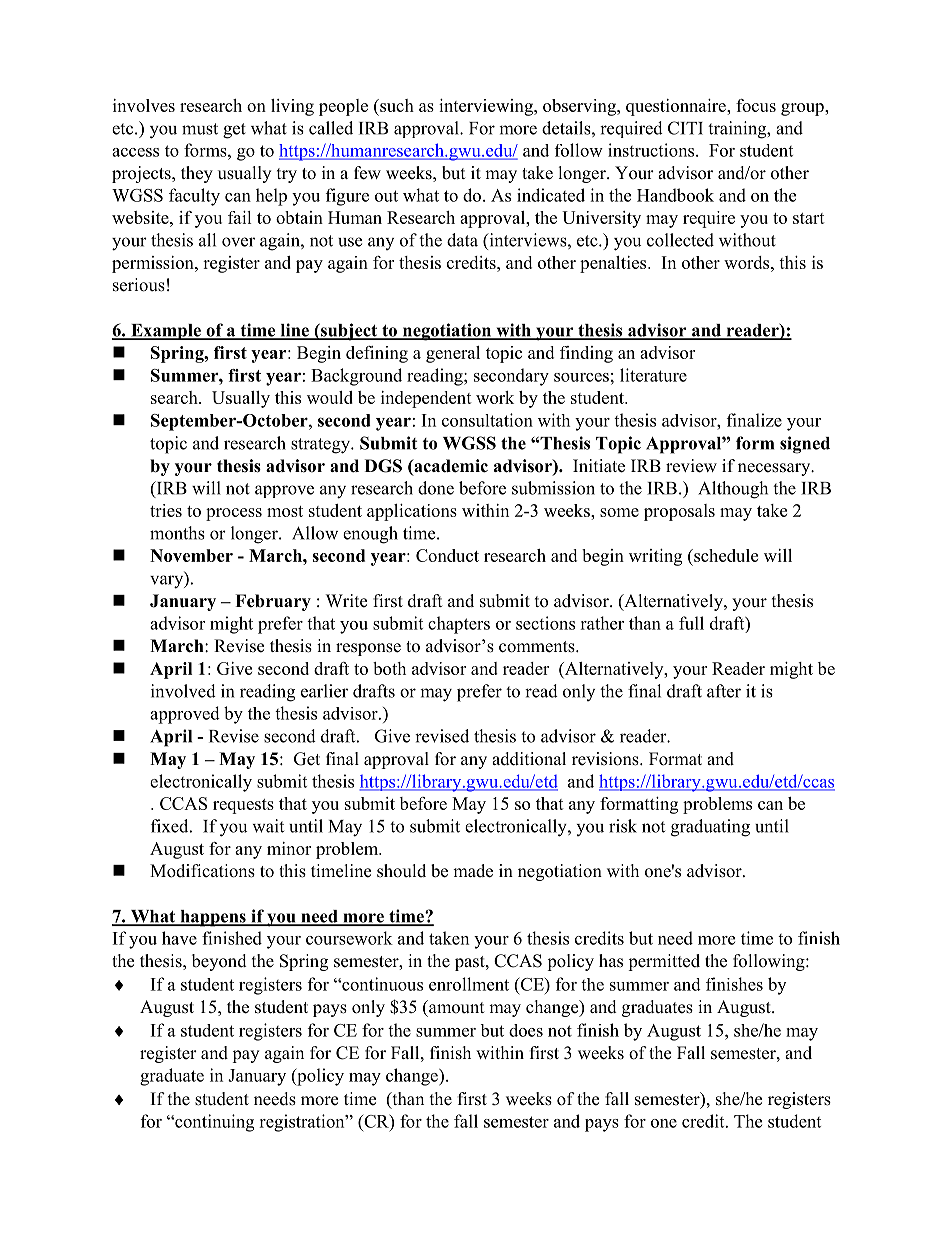 This page has height=1233, width=952. I want to click on additional, so click(529, 759).
